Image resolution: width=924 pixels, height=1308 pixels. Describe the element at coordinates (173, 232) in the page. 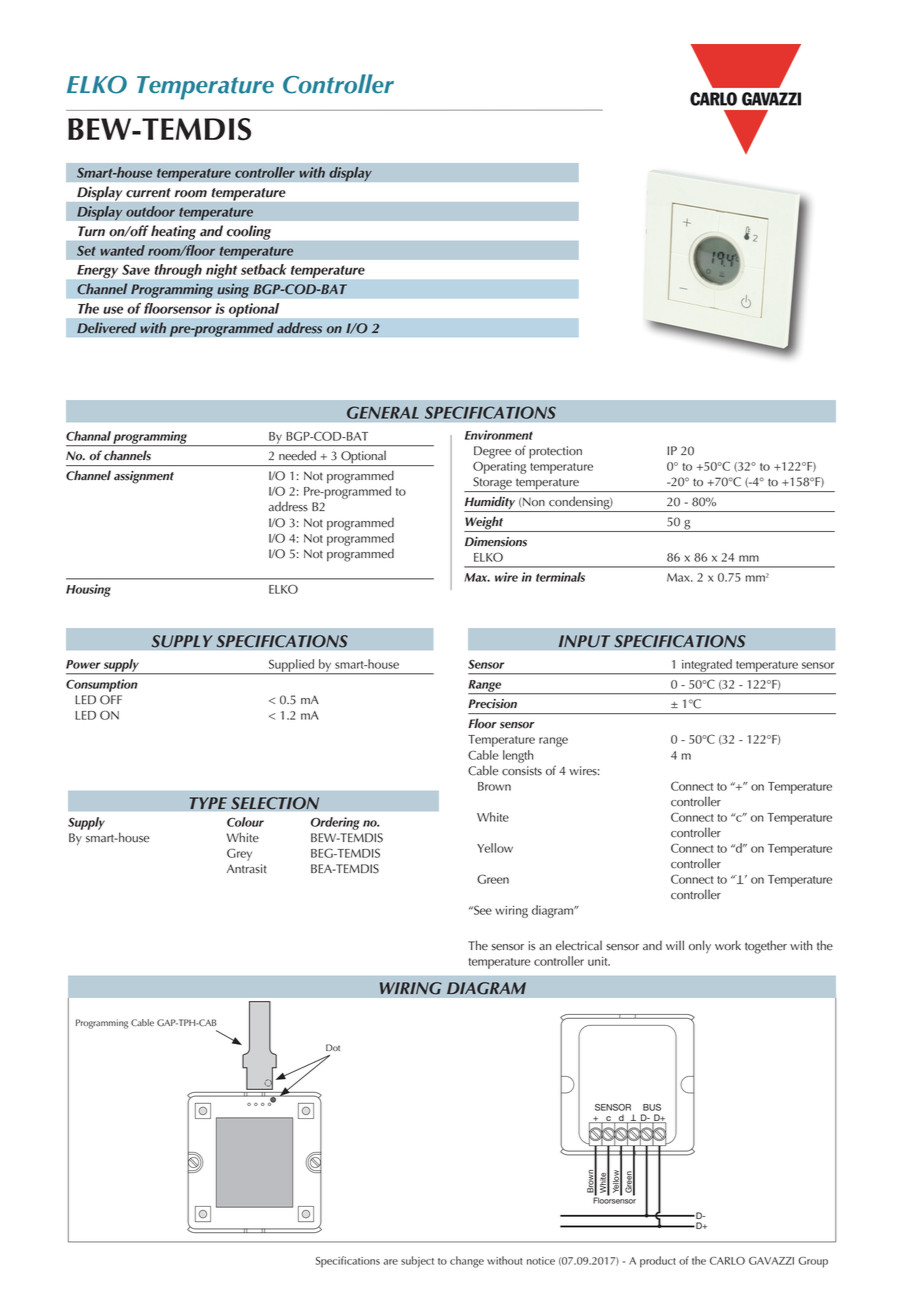

I see `heating` at that location.
